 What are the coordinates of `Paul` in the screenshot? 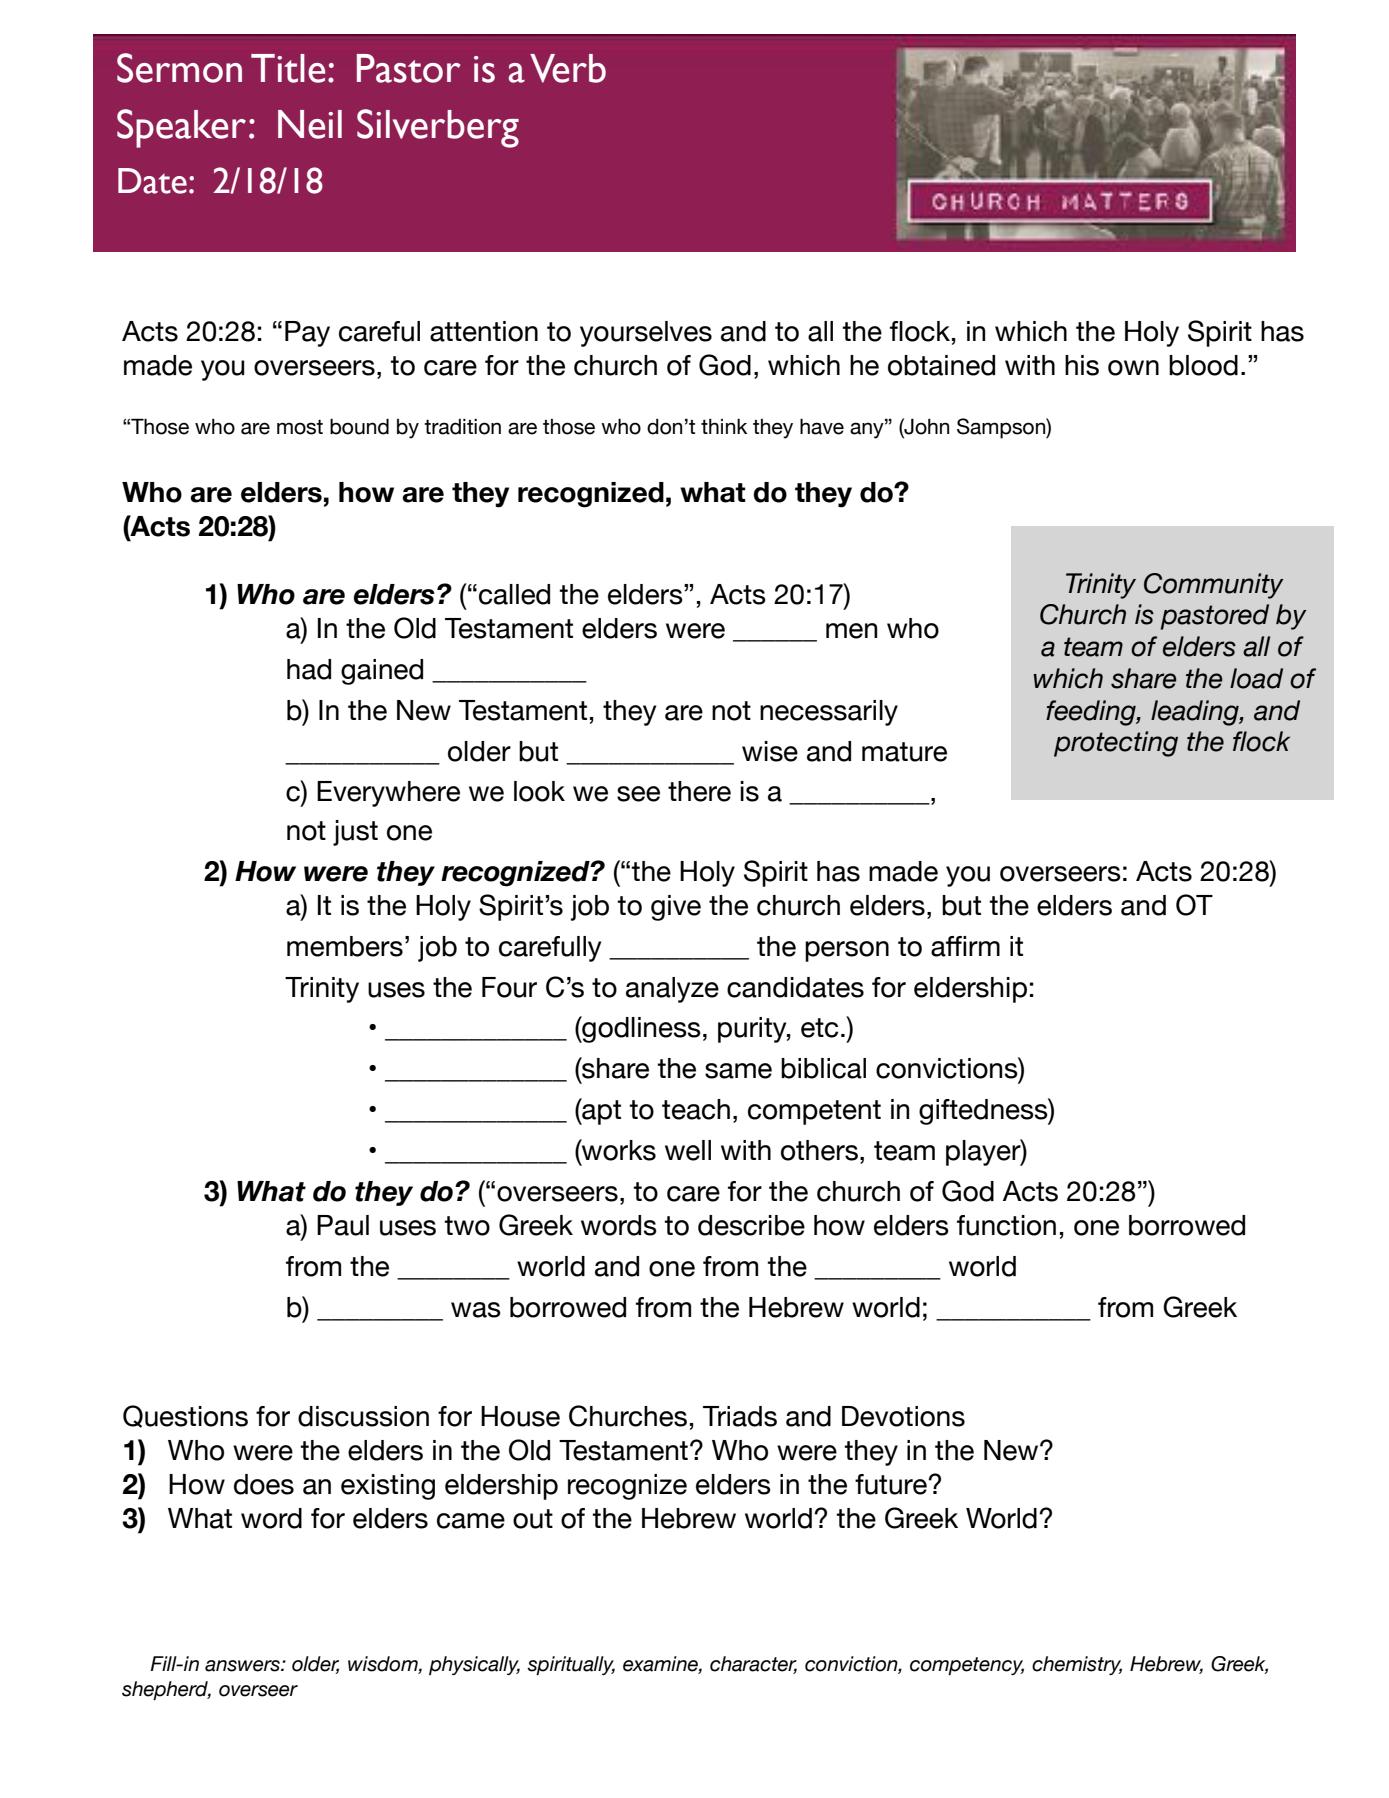 It's located at (343, 1225).
